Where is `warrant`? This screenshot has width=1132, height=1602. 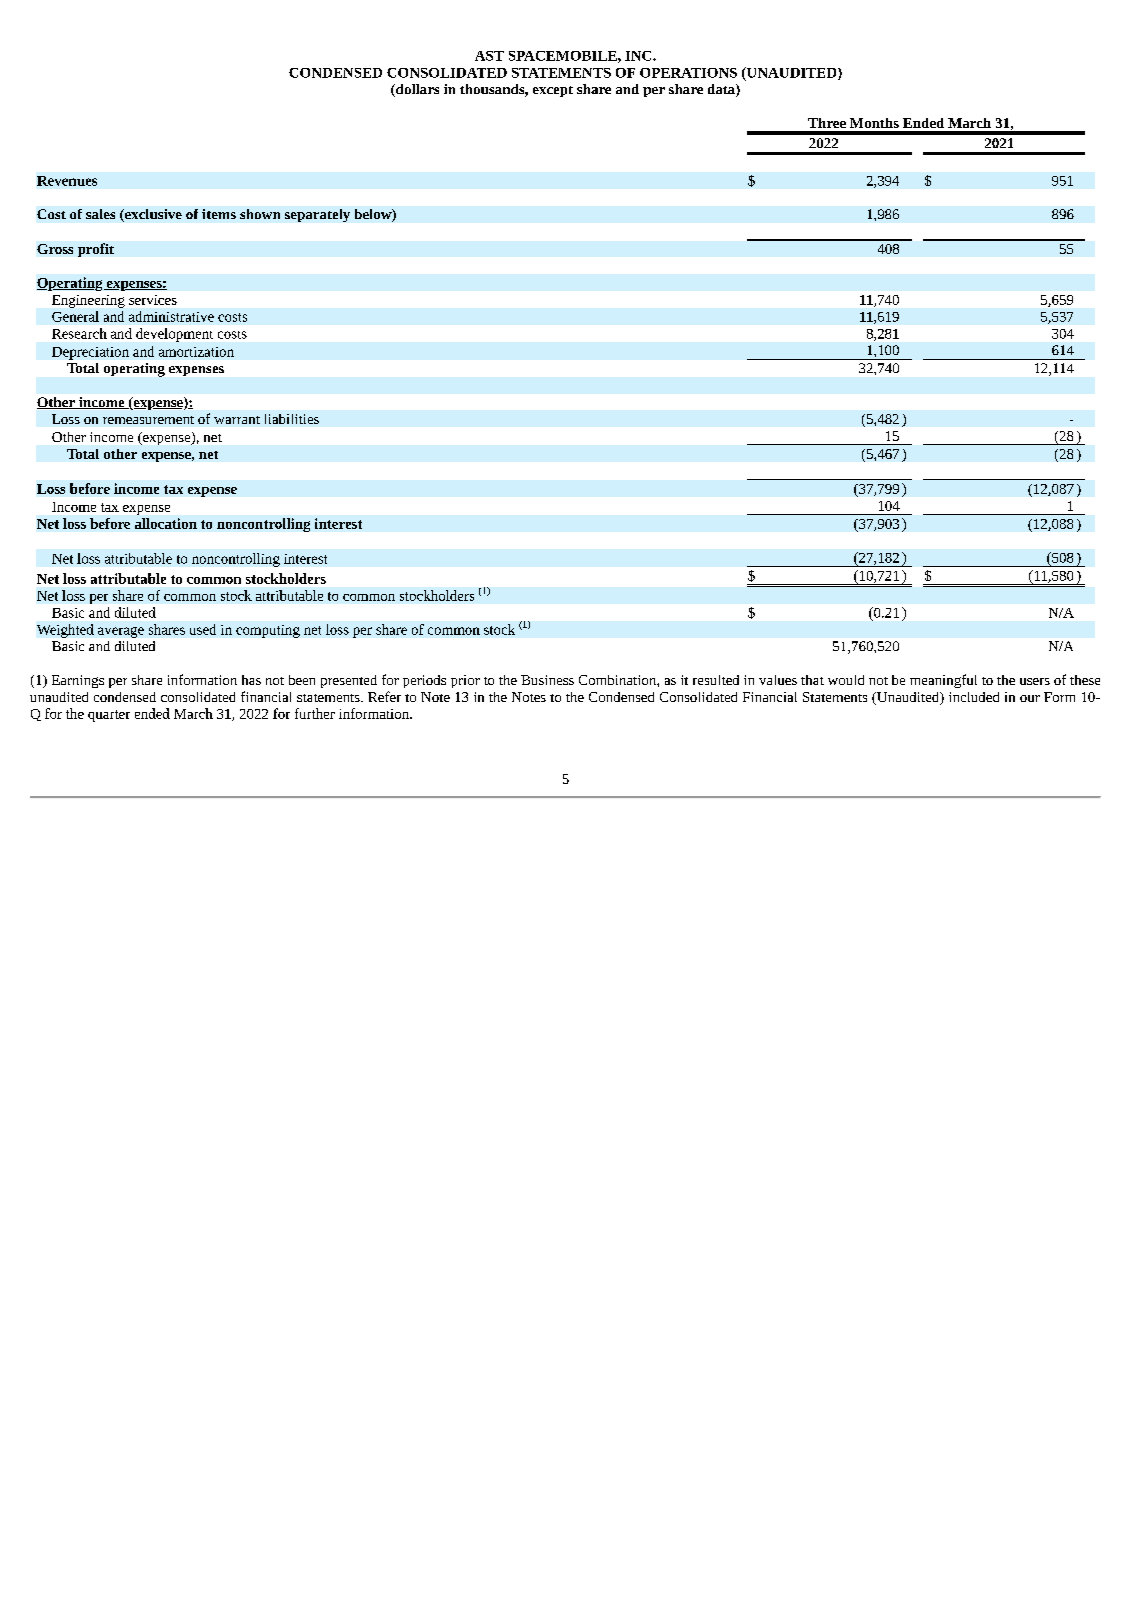
warrant is located at coordinates (237, 420).
